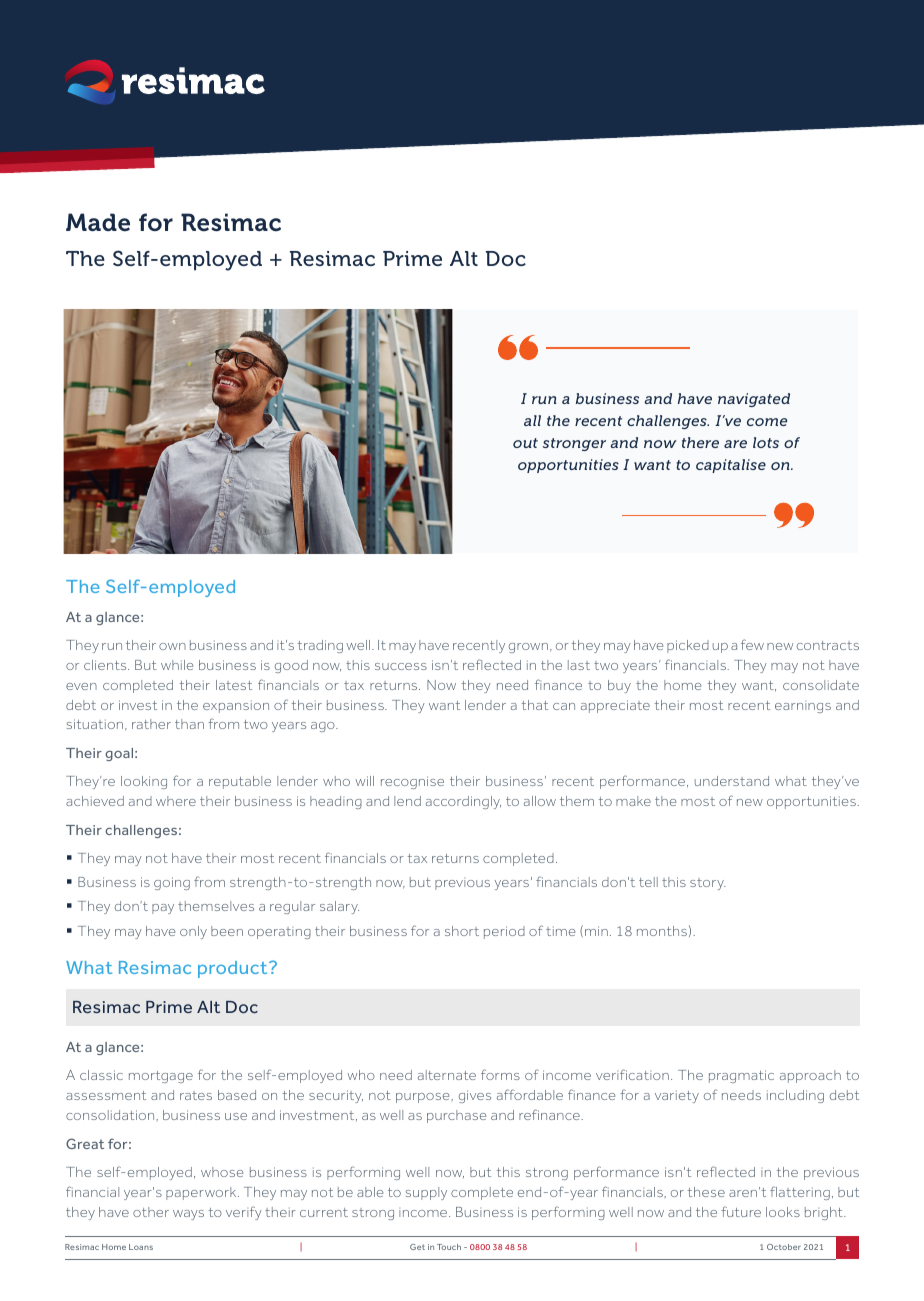 The image size is (924, 1301). What do you see at coordinates (752, 644) in the screenshot?
I see `few` at bounding box center [752, 644].
